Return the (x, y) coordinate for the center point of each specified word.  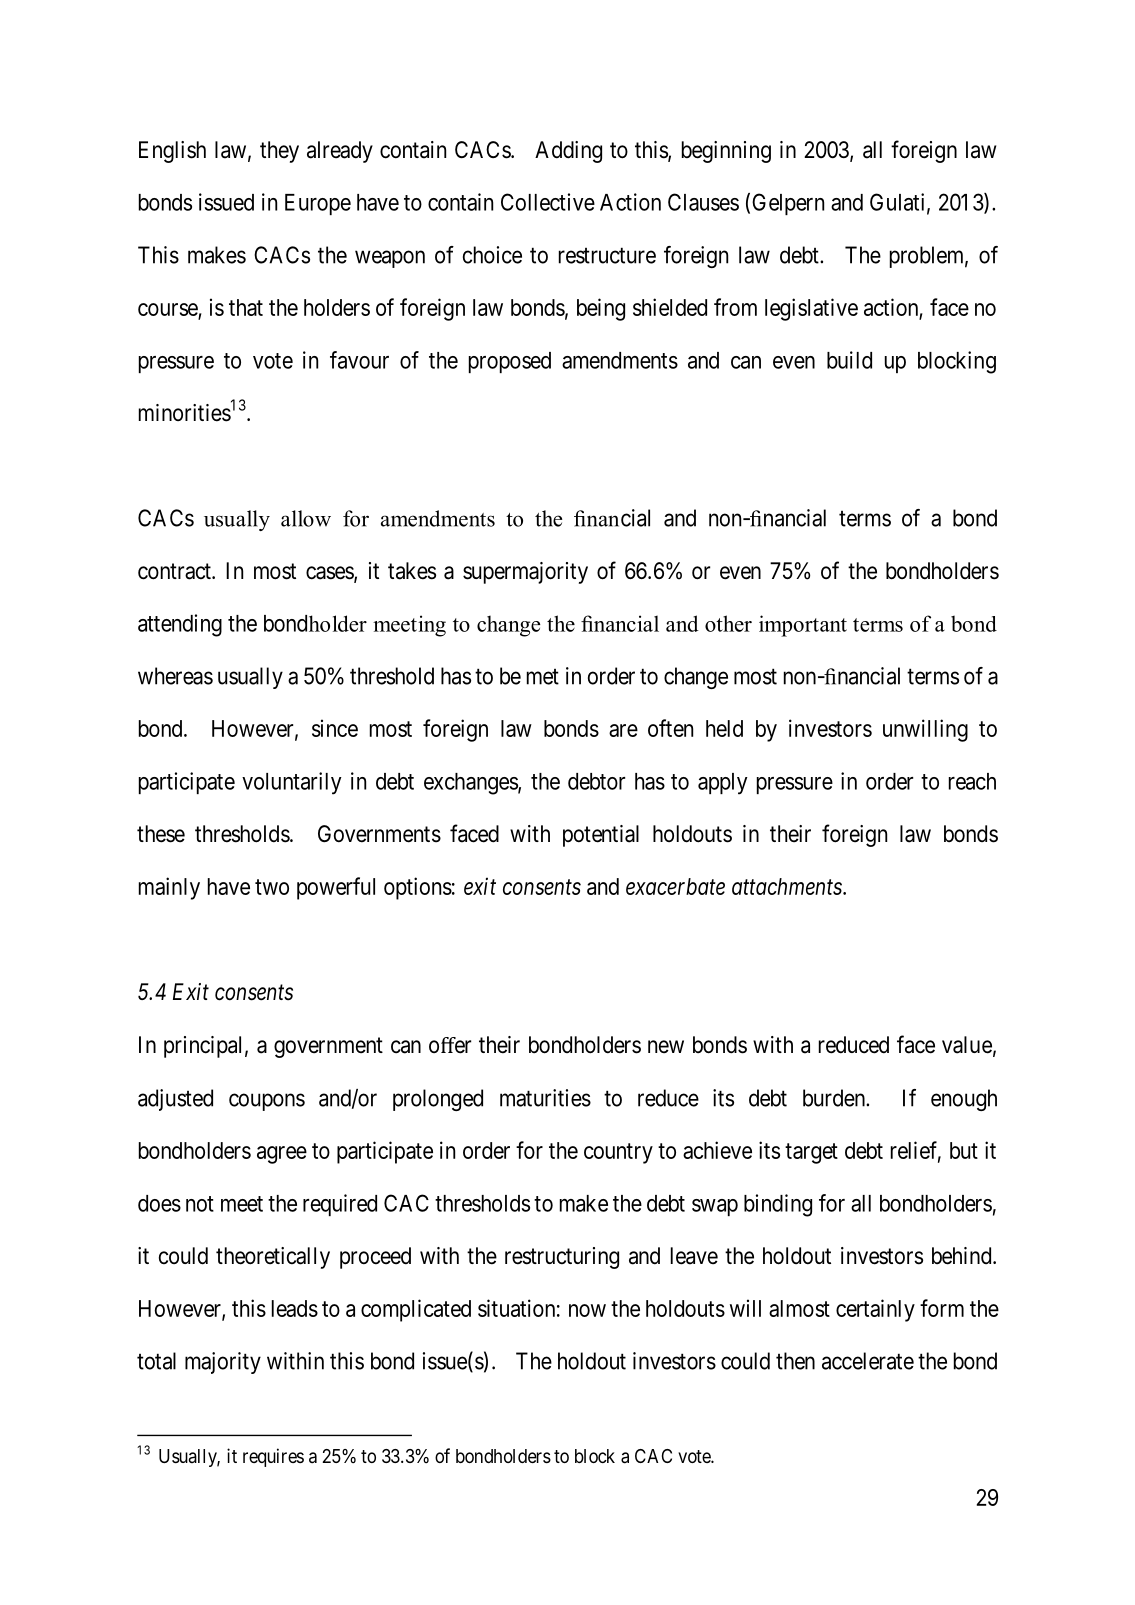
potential (601, 836)
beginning (726, 152)
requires (273, 1457)
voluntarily (292, 783)
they (279, 152)
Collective (548, 202)
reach (972, 781)
